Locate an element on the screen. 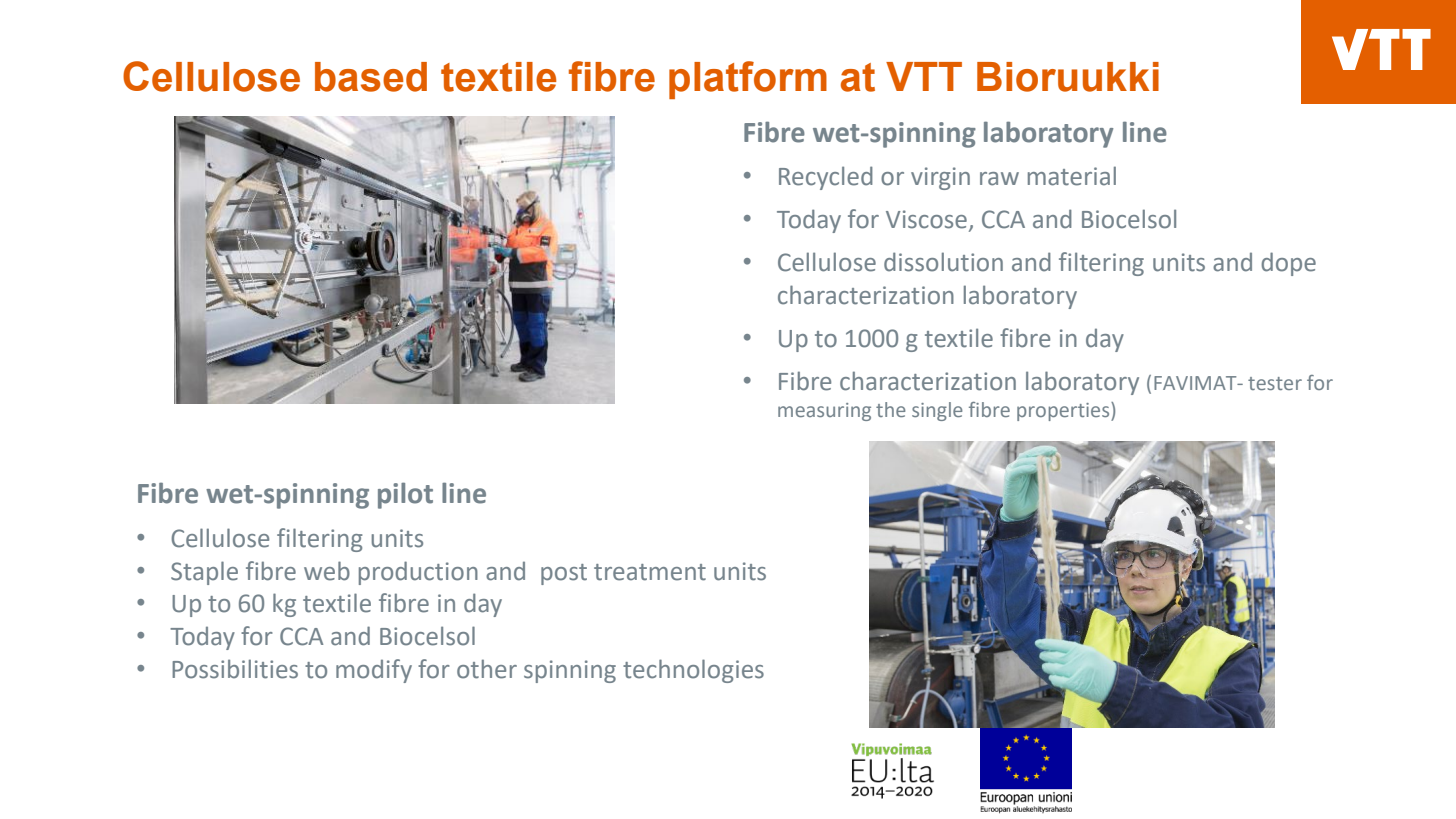 This screenshot has height=819, width=1456. based is located at coordinates (371, 77).
